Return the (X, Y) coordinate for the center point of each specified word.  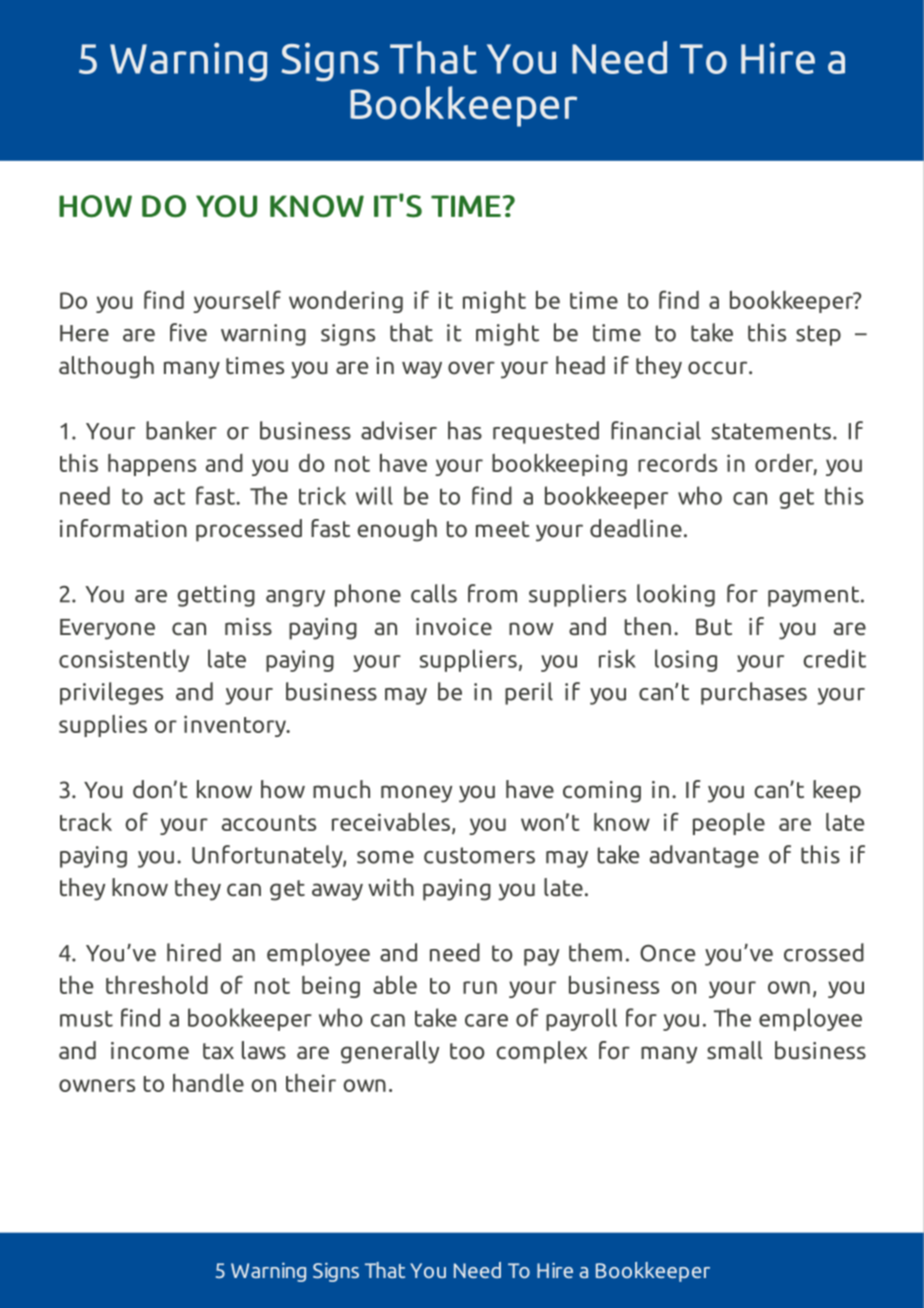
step (818, 335)
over (471, 368)
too (467, 1051)
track (86, 822)
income (150, 1051)
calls (434, 593)
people (729, 824)
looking (676, 595)
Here (84, 333)
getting (216, 596)
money (416, 794)
